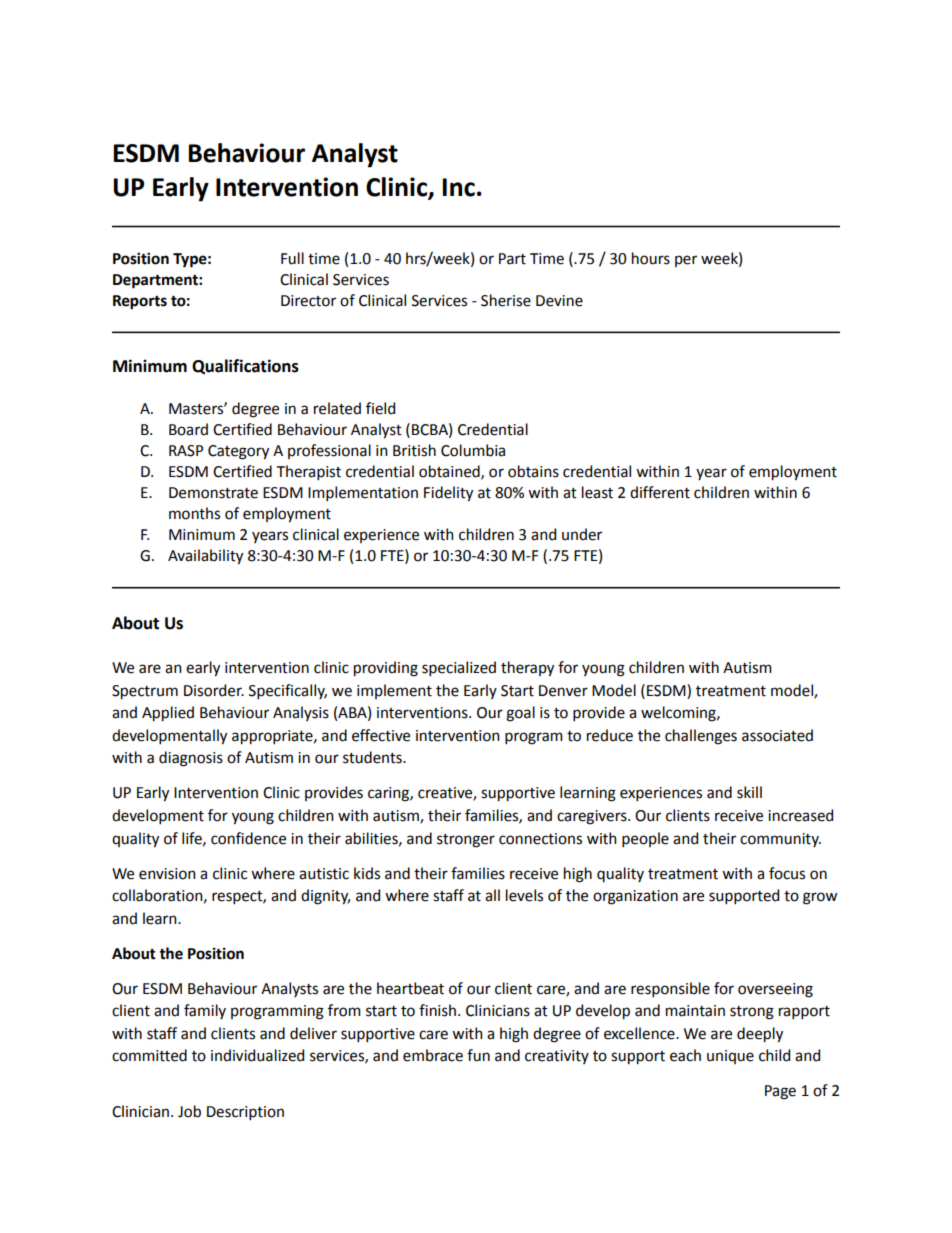 The height and width of the page is (1233, 952). I want to click on Devine, so click(559, 301).
